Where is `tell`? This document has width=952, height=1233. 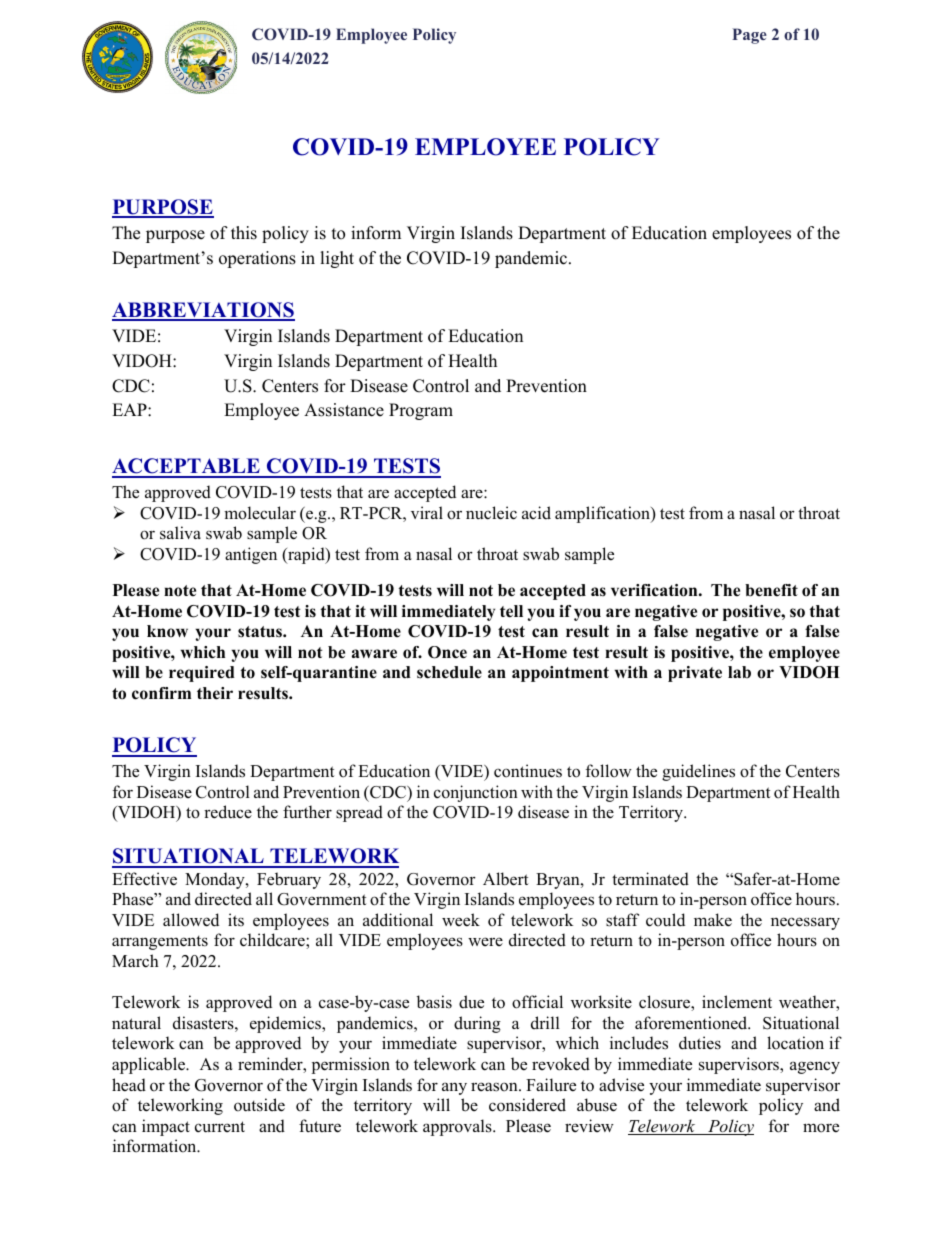 tell is located at coordinates (511, 611).
